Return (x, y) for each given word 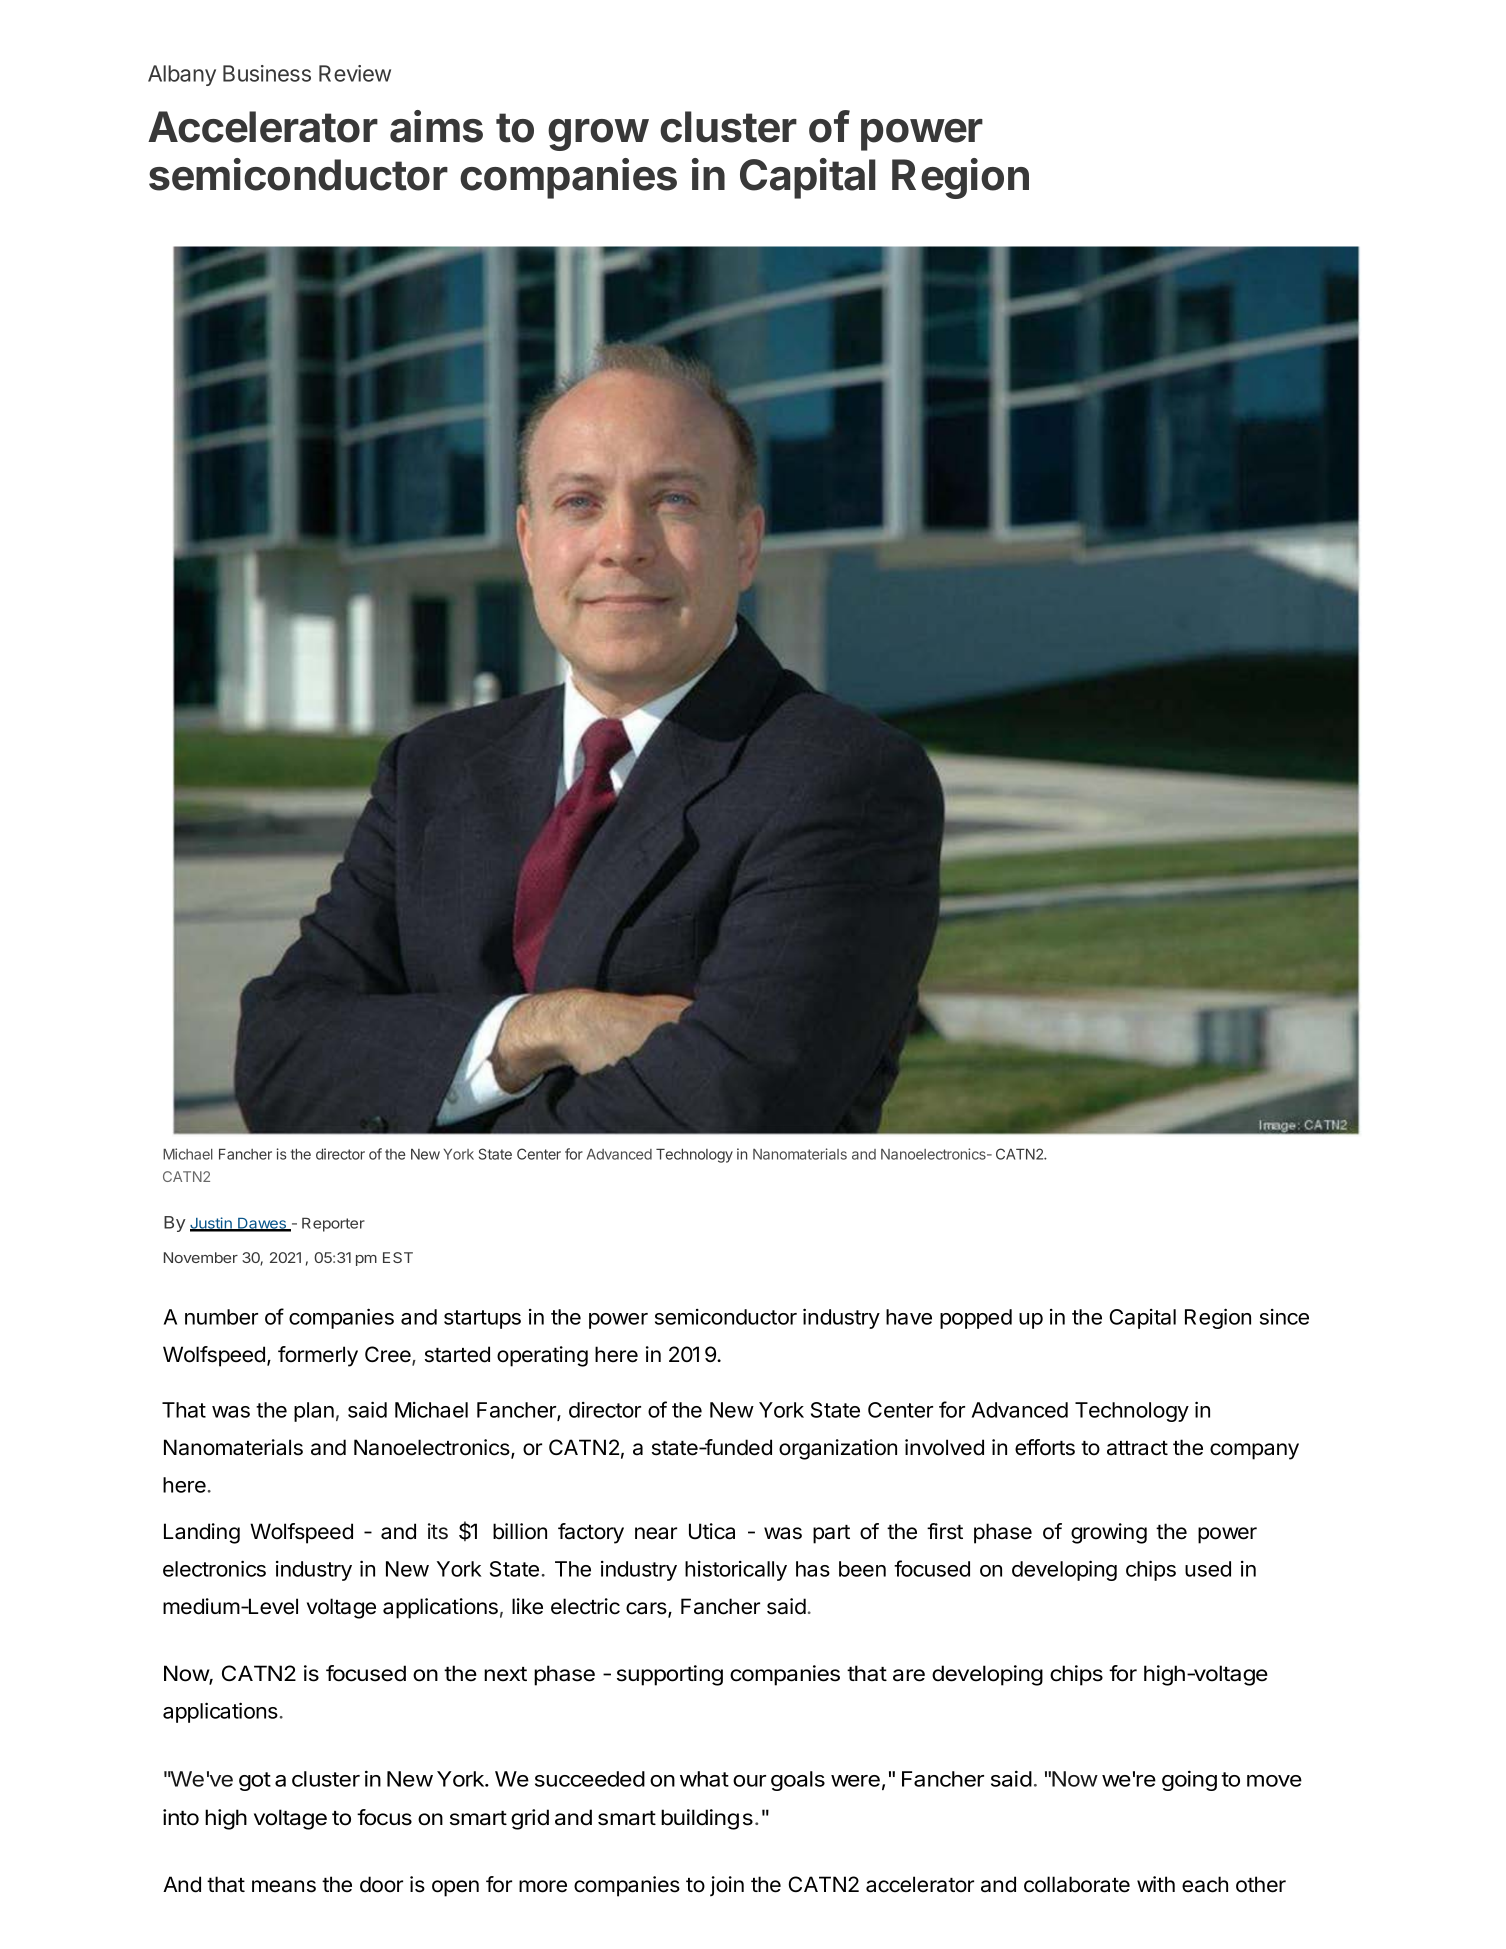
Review (355, 73)
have (909, 1317)
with (1156, 1884)
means (284, 1886)
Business (267, 73)
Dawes (262, 1224)
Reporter (333, 1225)
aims (436, 126)
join (727, 1886)
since (1284, 1317)
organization (838, 1449)
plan (314, 1412)
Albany (182, 75)
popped (976, 1319)
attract (1137, 1448)
